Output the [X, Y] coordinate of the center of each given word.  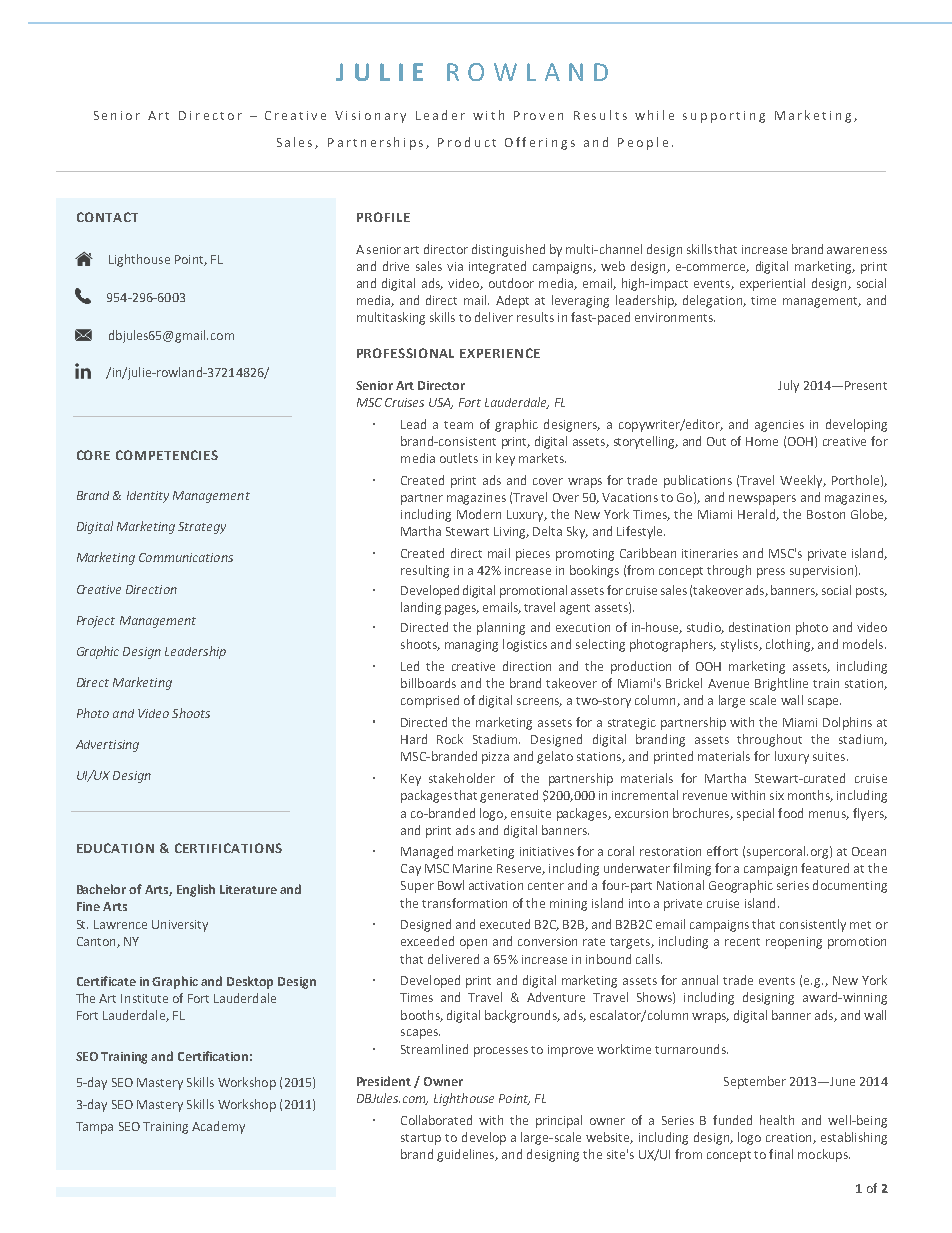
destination [759, 627]
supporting [724, 117]
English [196, 890]
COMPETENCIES [167, 455]
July [788, 386]
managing [471, 646]
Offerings [540, 143]
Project [96, 622]
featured [825, 868]
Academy [218, 1127]
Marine [472, 868]
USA [441, 403]
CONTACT [107, 217]
